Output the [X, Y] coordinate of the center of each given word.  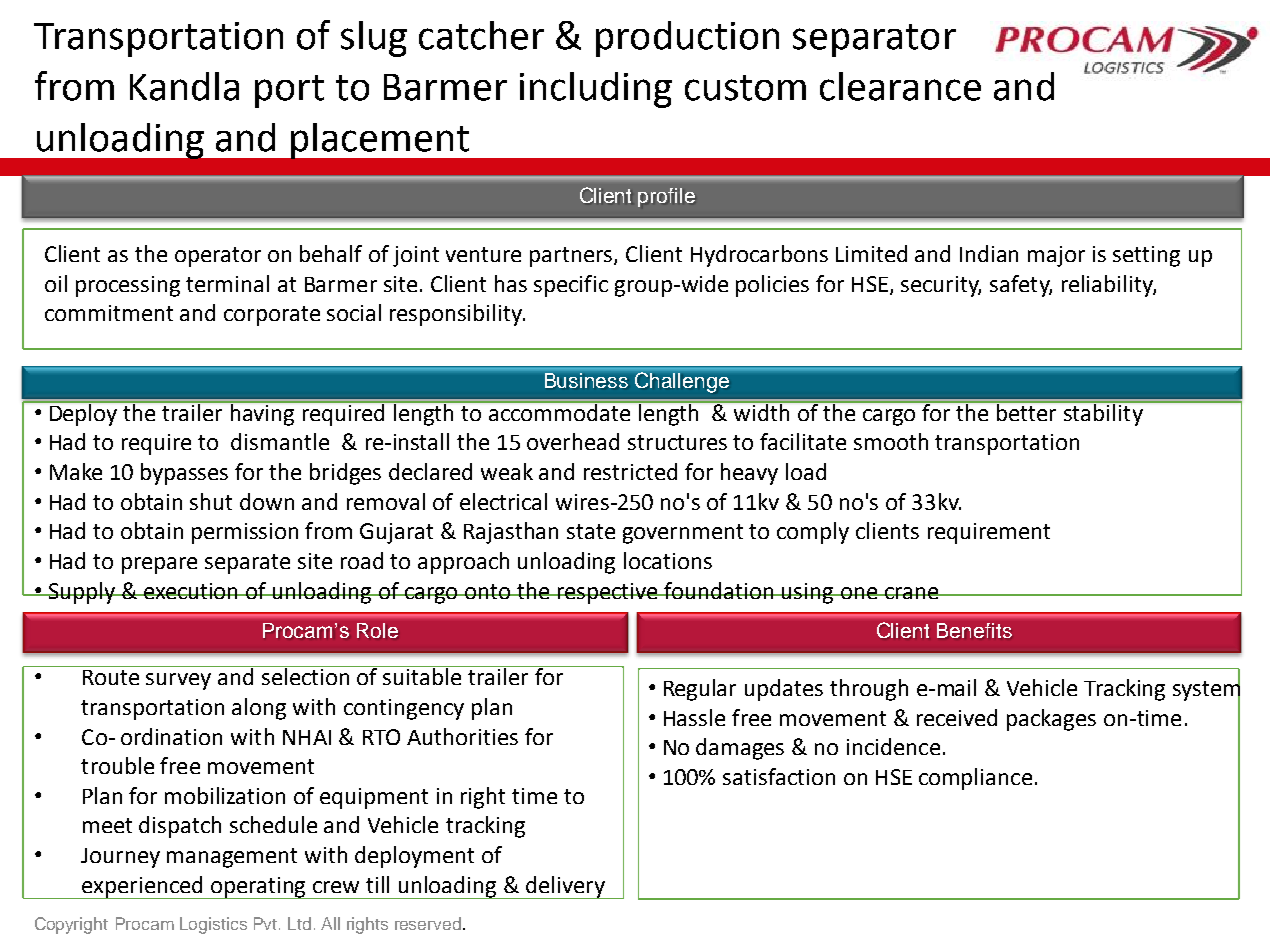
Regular [700, 690]
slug [374, 39]
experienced [142, 887]
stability [1103, 414]
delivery [566, 887]
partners [572, 257]
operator [218, 257]
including [596, 90]
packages [1051, 720]
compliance [975, 779]
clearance [900, 86]
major [1056, 256]
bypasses [184, 474]
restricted [630, 471]
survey [178, 681]
